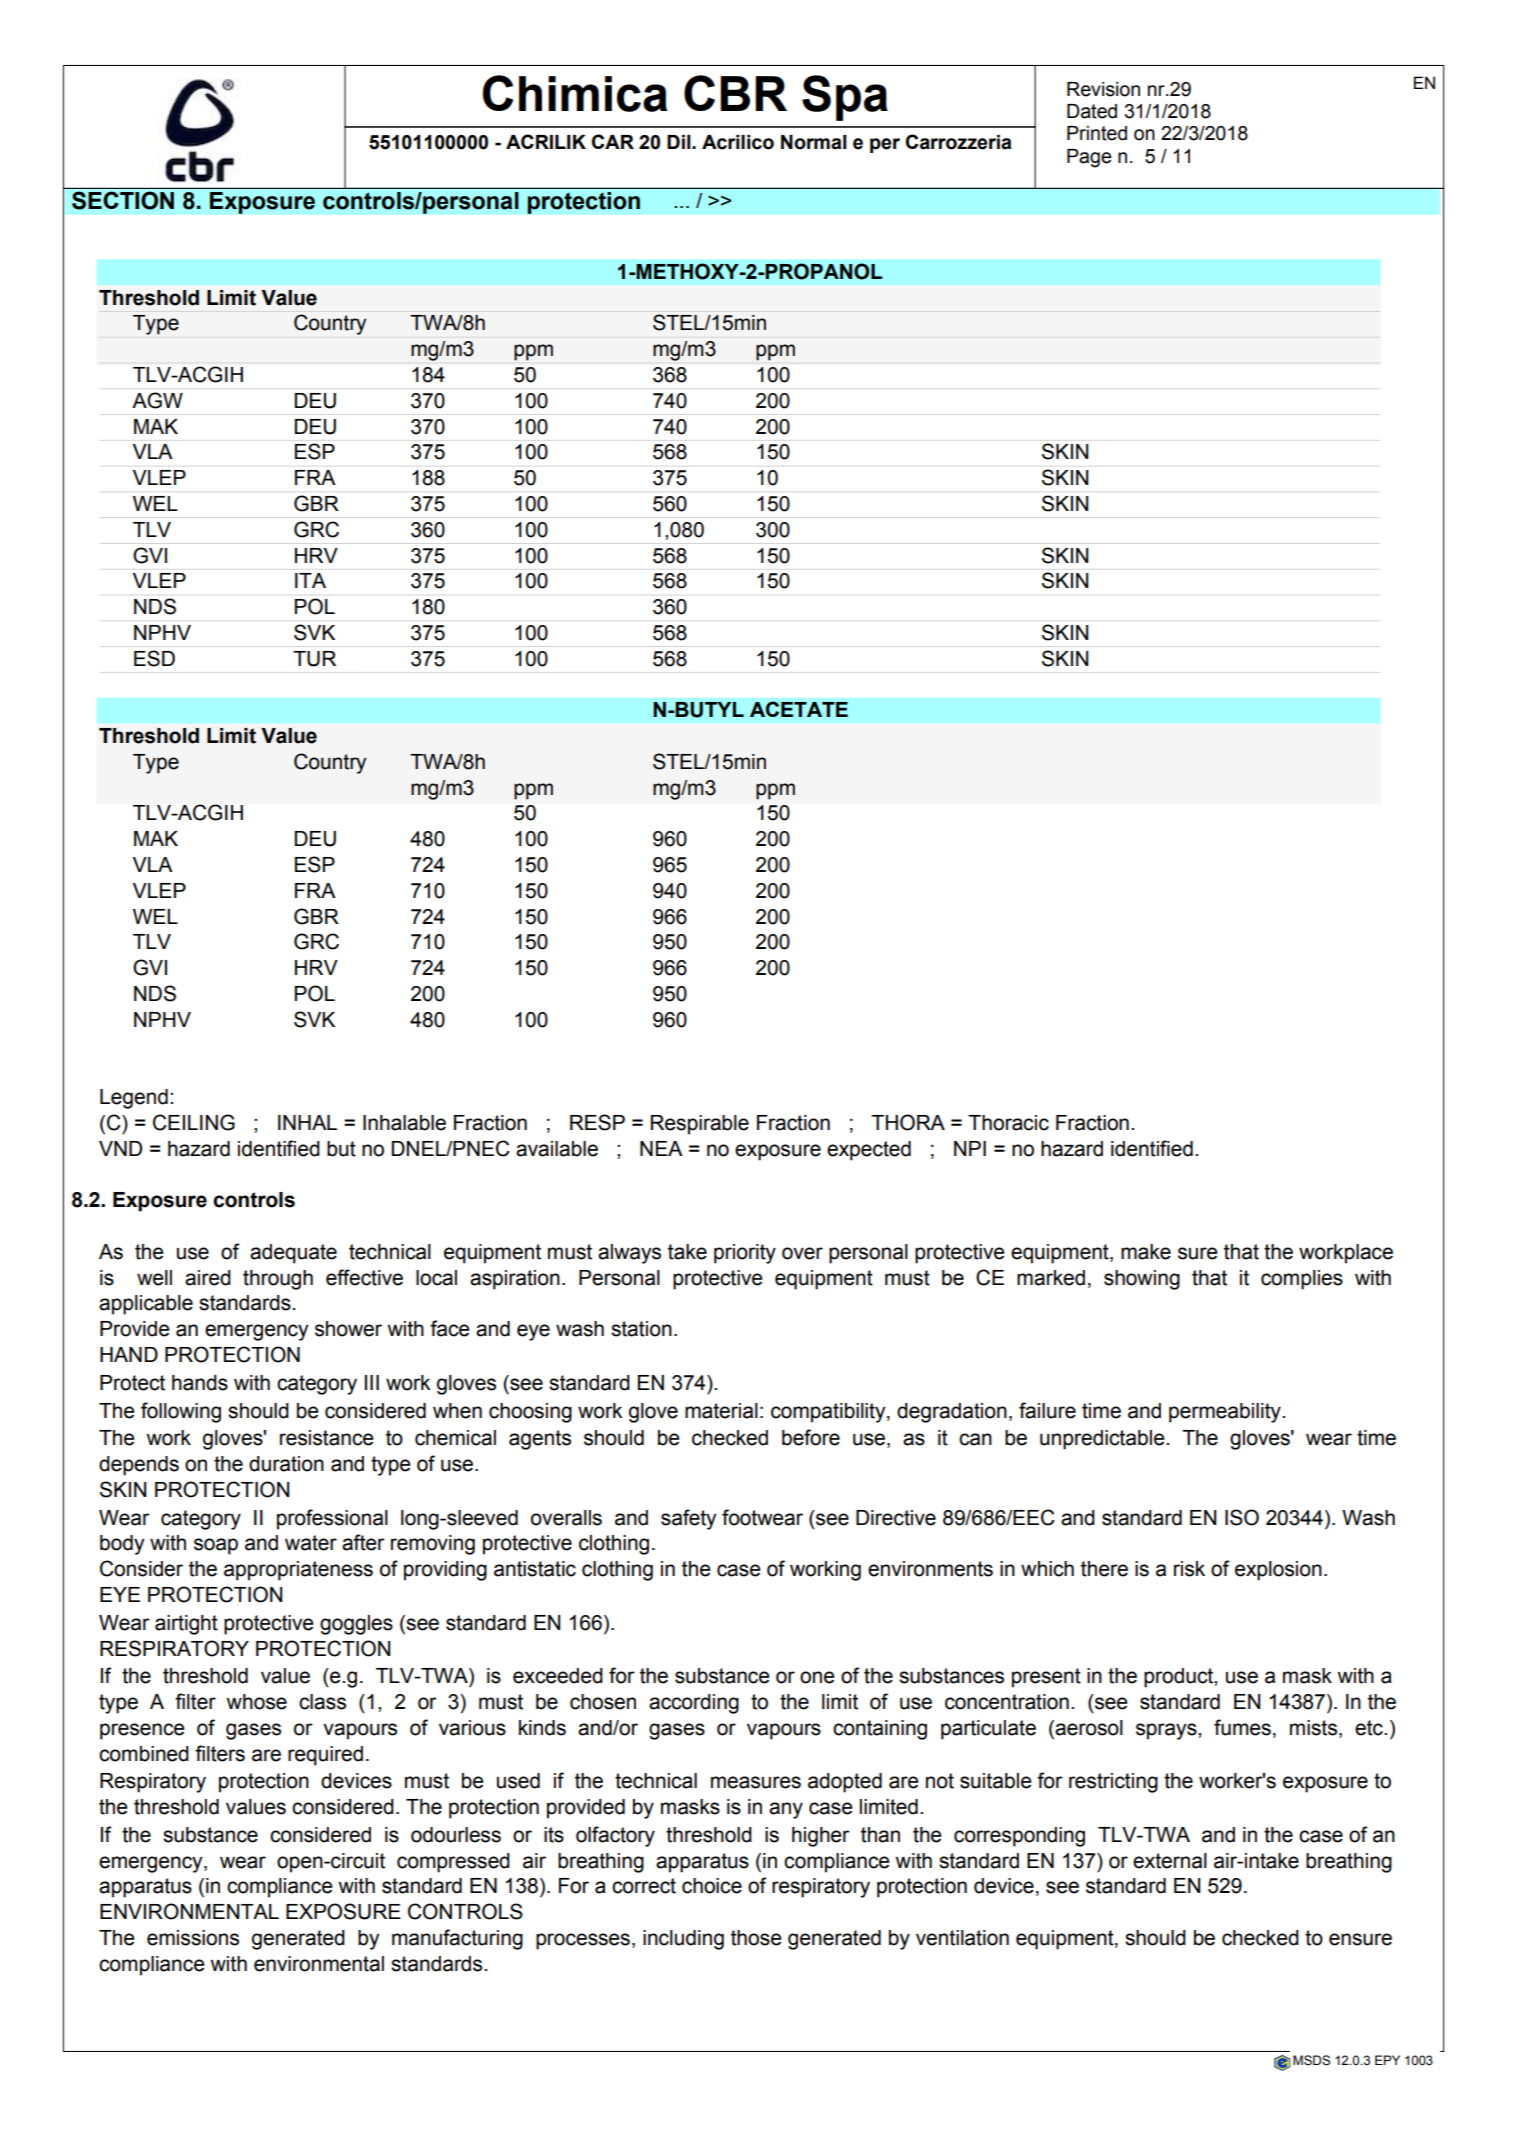 This page has height=2154, width=1523. Describe the element at coordinates (799, 709) in the page. I see `ACETATE` at that location.
